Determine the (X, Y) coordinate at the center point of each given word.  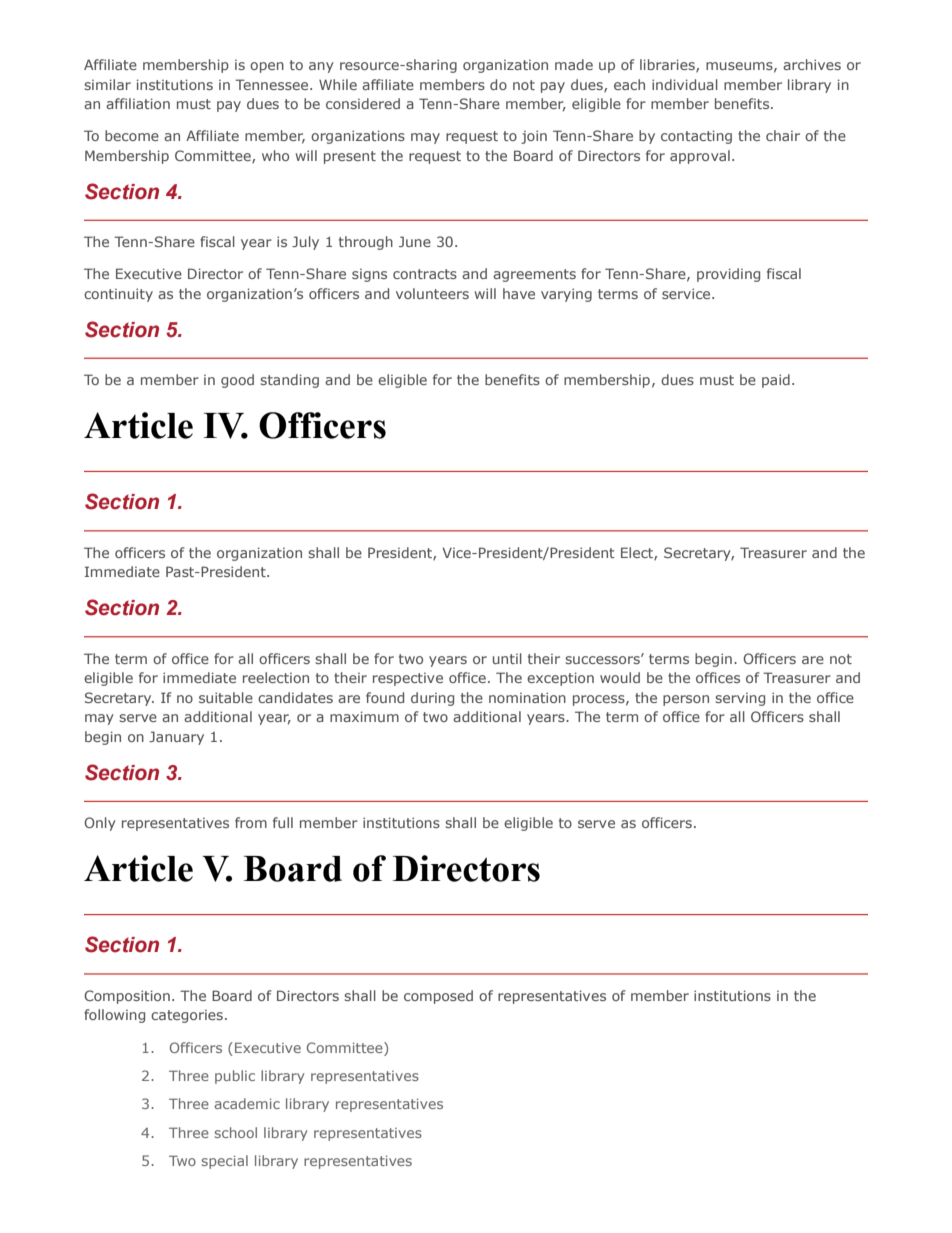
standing (289, 381)
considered (363, 103)
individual (685, 84)
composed (438, 997)
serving (740, 699)
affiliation (138, 103)
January (176, 738)
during (432, 699)
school (236, 1132)
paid (776, 381)
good (237, 381)
